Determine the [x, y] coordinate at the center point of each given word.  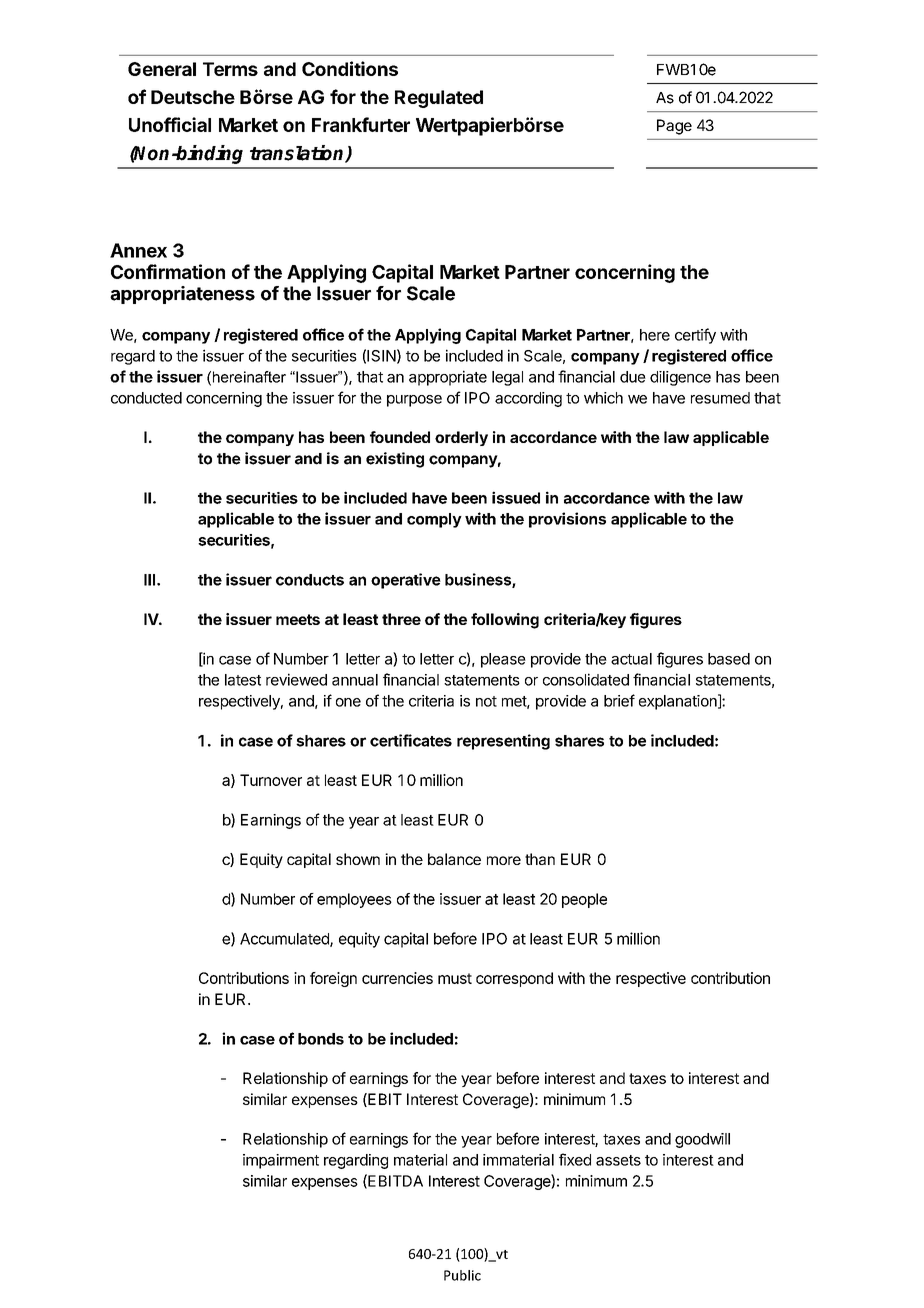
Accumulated [285, 940]
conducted [146, 398]
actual [631, 659]
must [455, 978]
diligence [680, 378]
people [584, 900]
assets [618, 1160]
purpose [414, 401]
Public [462, 1275]
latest [243, 680]
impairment [281, 1161]
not [486, 701]
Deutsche [193, 97]
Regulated [439, 99]
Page [674, 127]
